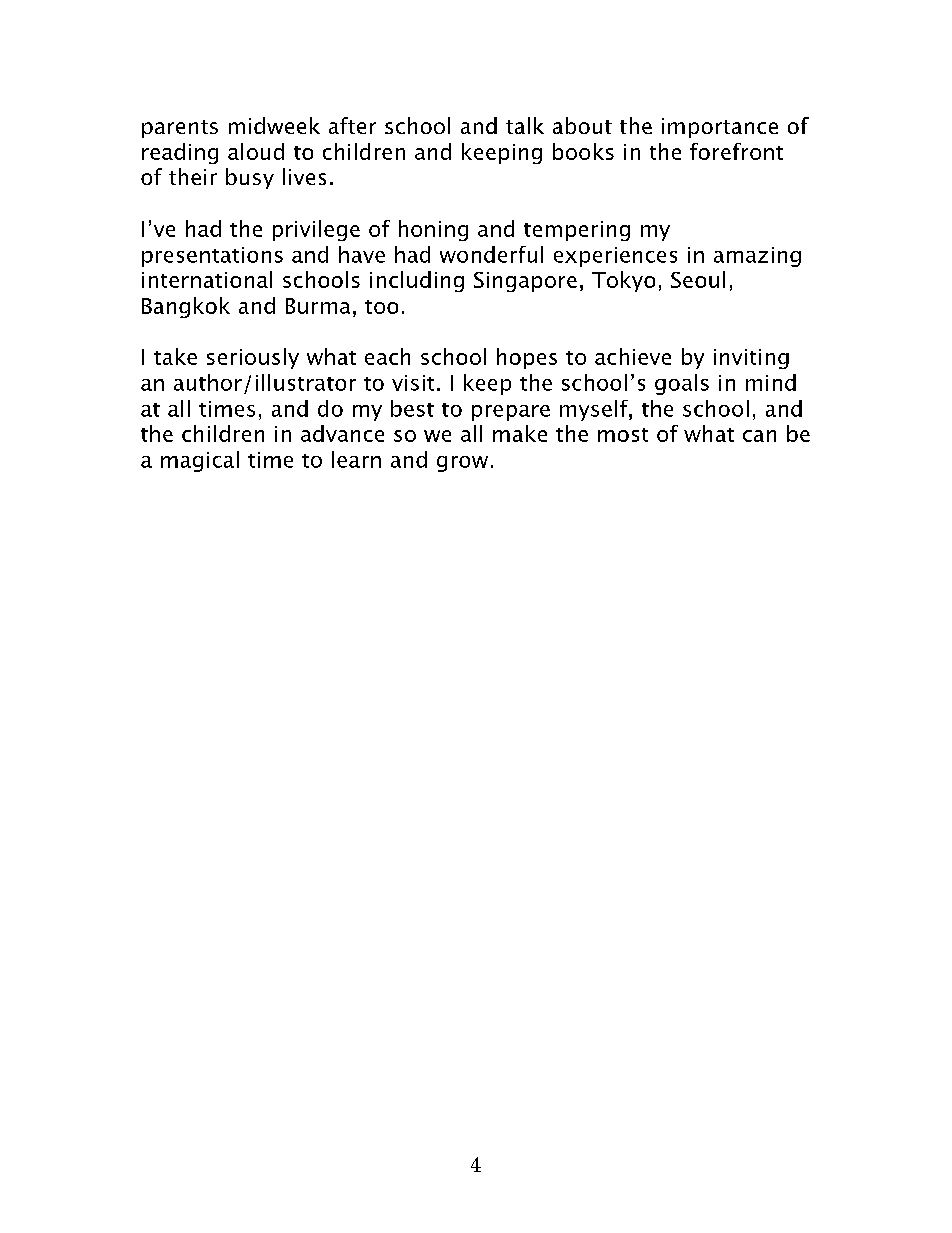 Image resolution: width=952 pixels, height=1233 pixels. Describe the element at coordinates (720, 128) in the document. I see `importance` at that location.
